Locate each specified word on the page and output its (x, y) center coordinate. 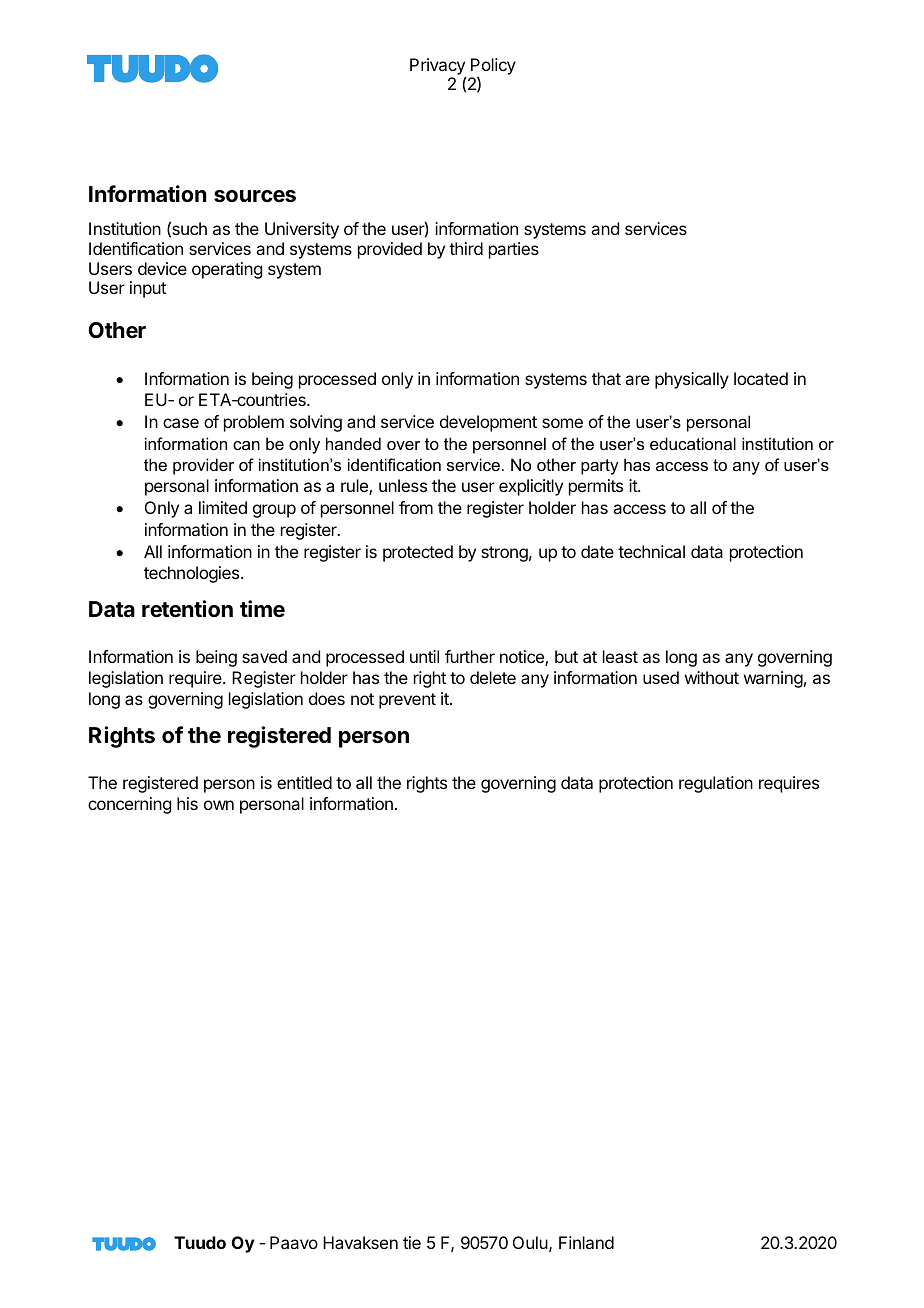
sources (255, 196)
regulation (716, 784)
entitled (304, 782)
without (712, 677)
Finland (586, 1242)
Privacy (438, 67)
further (470, 656)
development (488, 423)
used (661, 677)
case (181, 423)
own (219, 805)
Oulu (530, 1242)
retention (187, 609)
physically (692, 380)
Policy (493, 67)
